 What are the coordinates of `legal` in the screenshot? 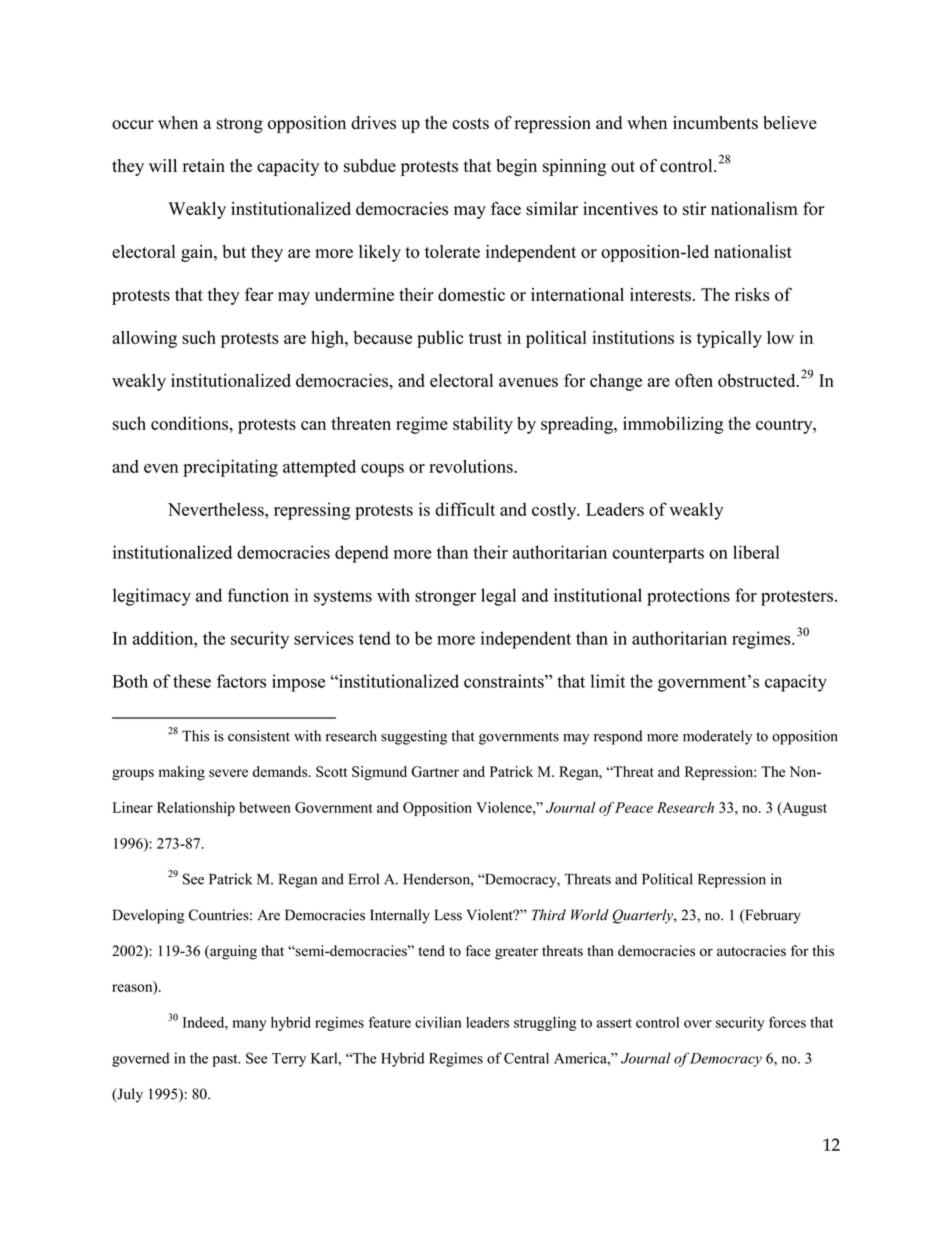 It's located at (498, 597).
